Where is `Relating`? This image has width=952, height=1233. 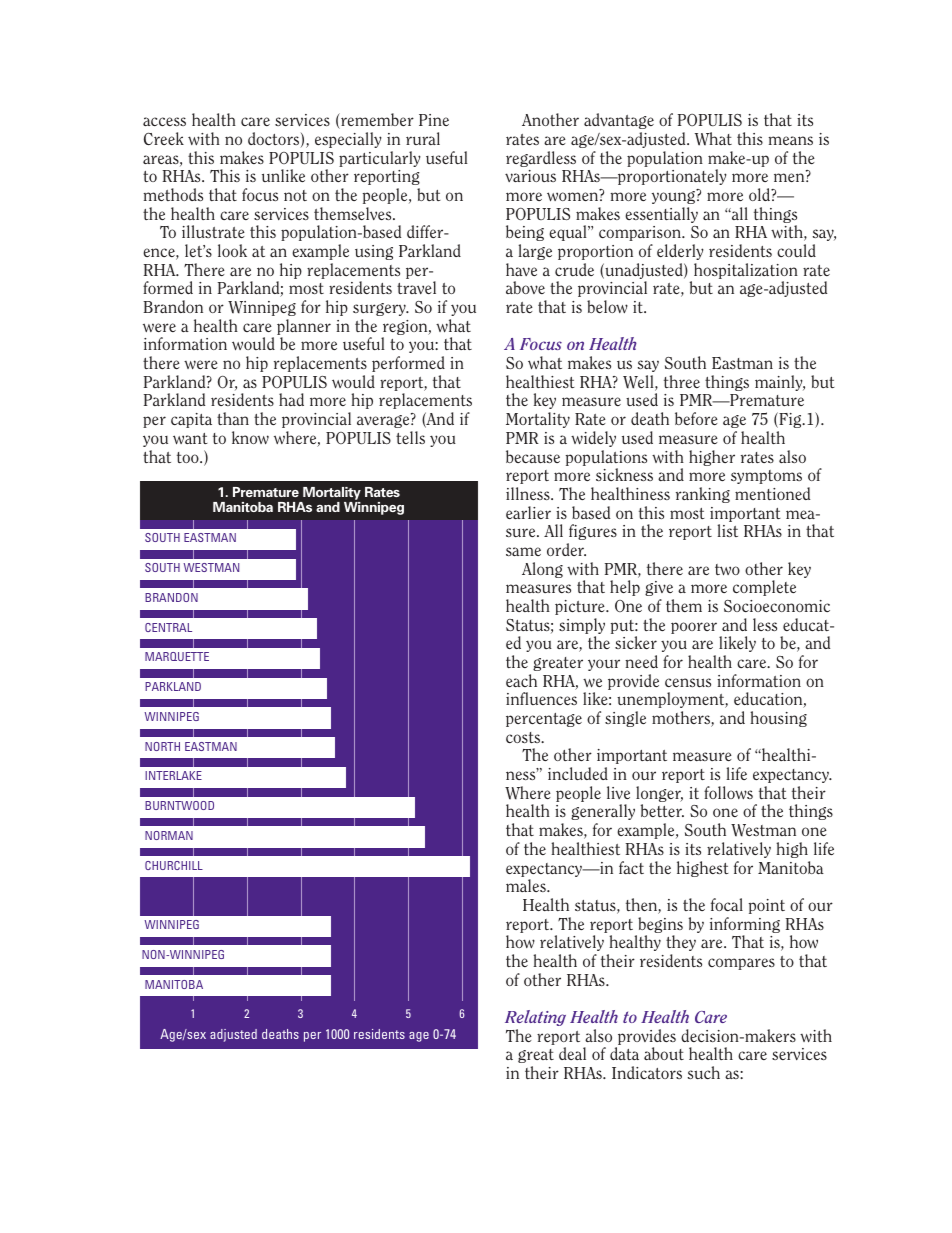
Relating is located at coordinates (535, 1018).
